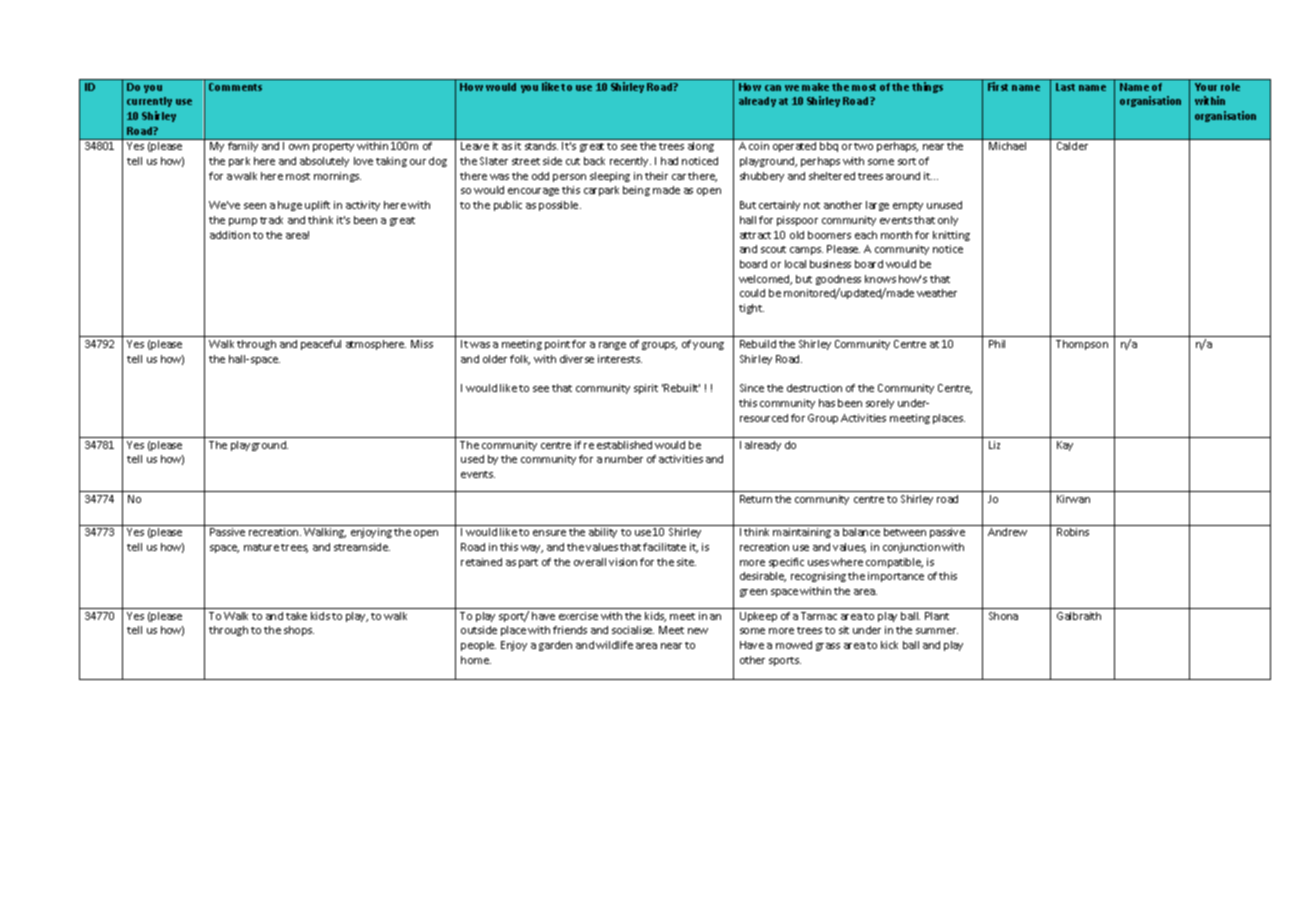 This page has height=924, width=1308. I want to click on can, so click(773, 88).
